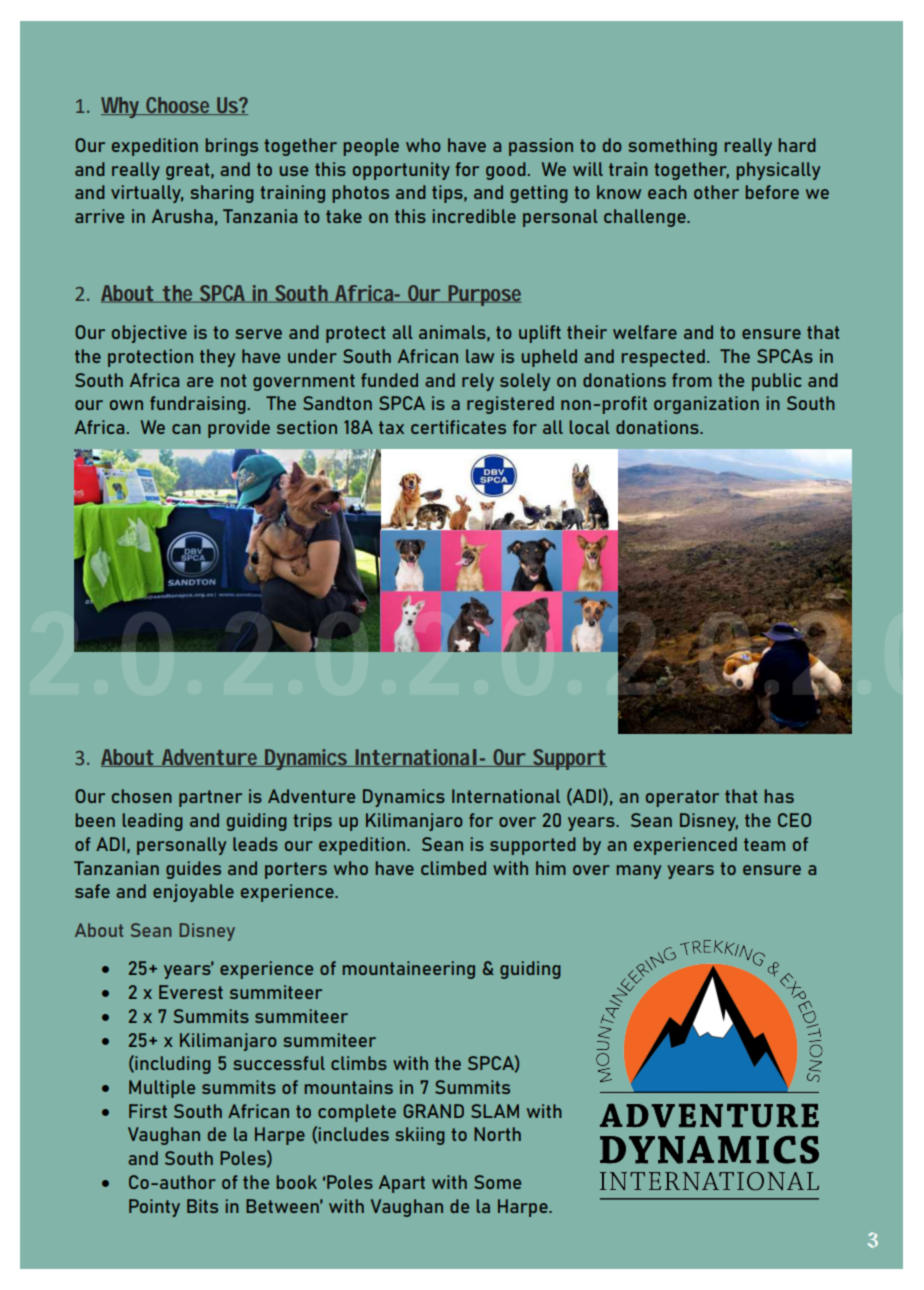 Image resolution: width=924 pixels, height=1290 pixels. Describe the element at coordinates (401, 171) in the screenshot. I see `opportunity` at that location.
